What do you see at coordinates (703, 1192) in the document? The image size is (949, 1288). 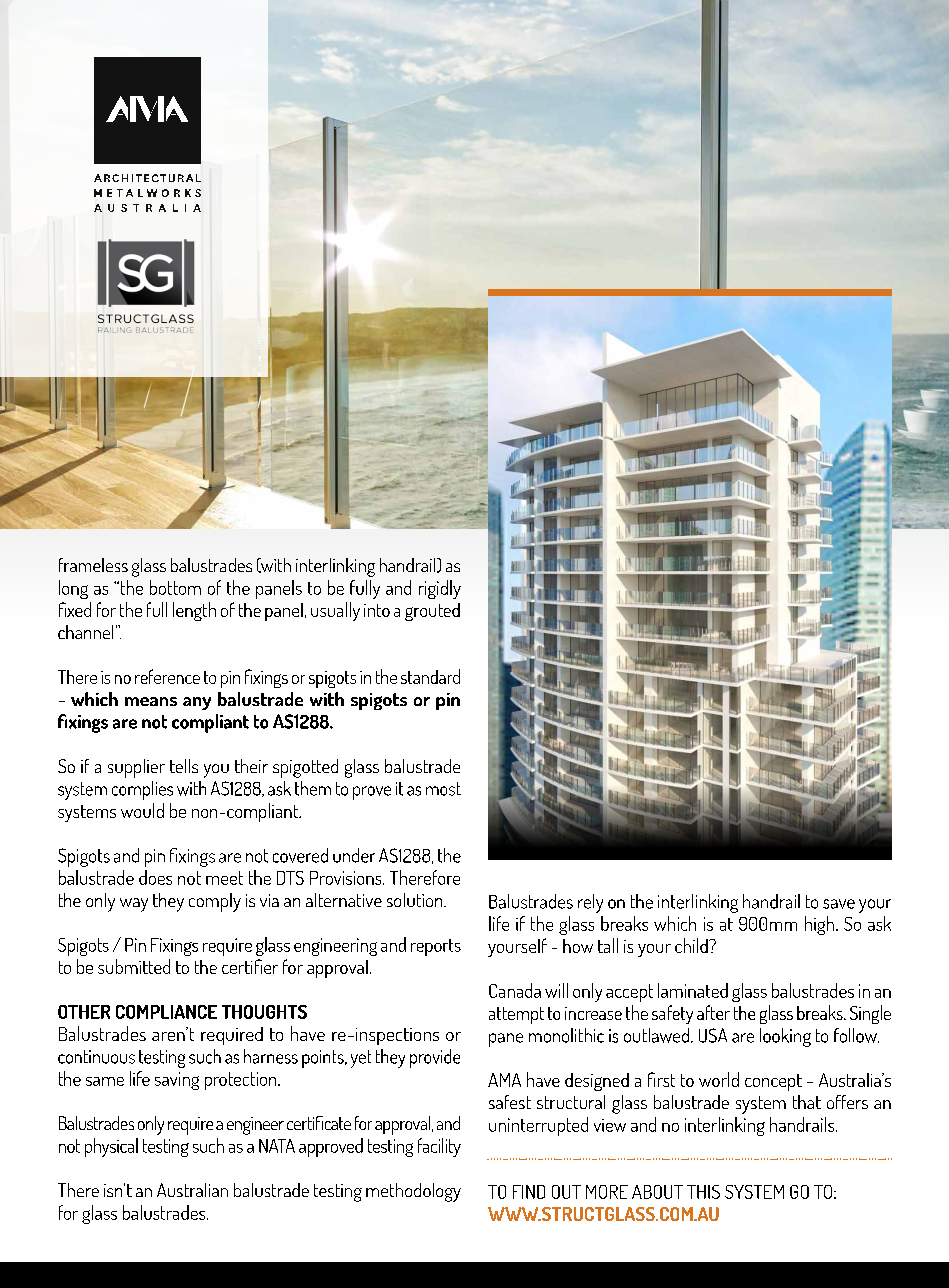 I see `THIS` at bounding box center [703, 1192].
